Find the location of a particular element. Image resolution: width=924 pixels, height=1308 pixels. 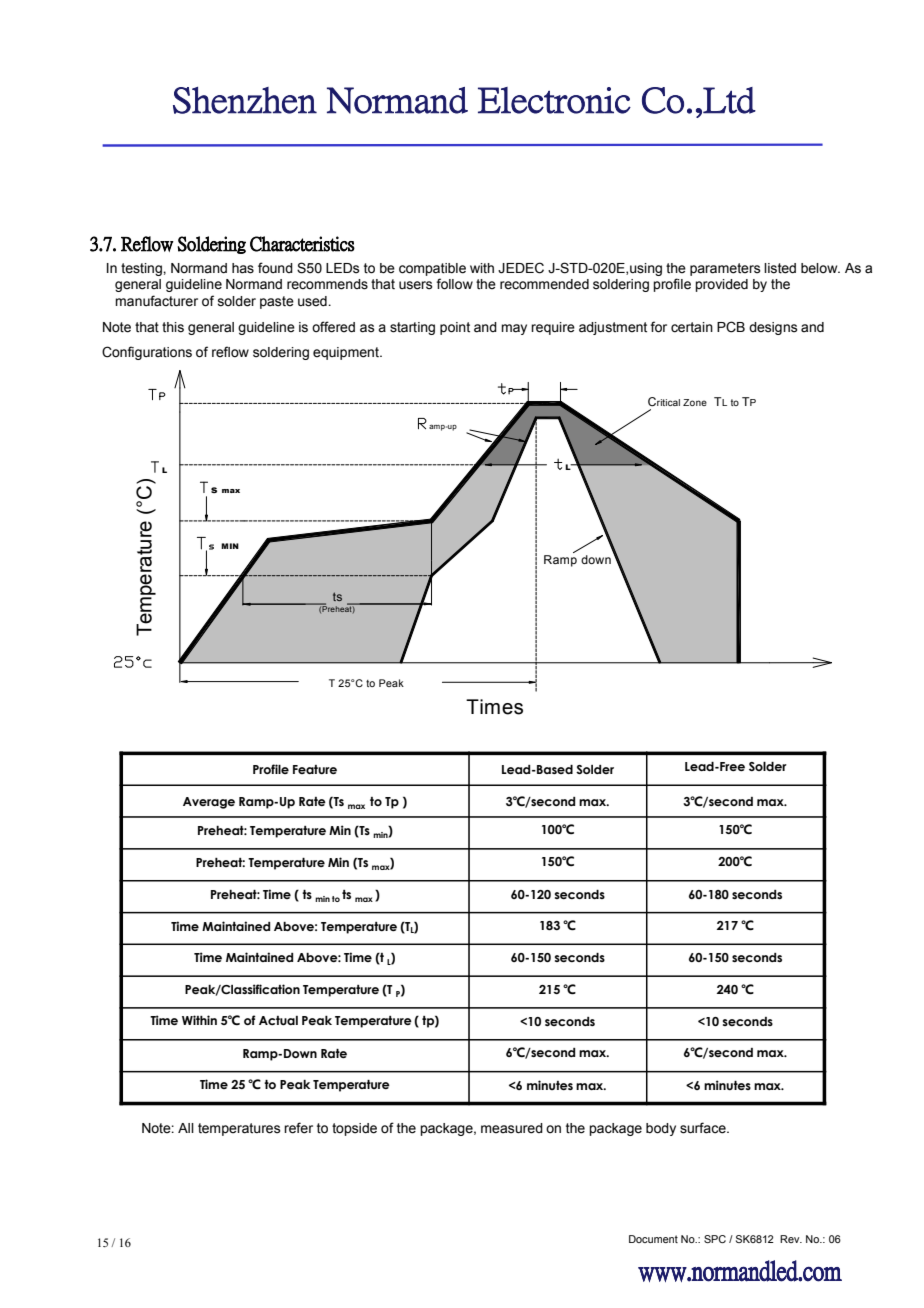

parameters is located at coordinates (725, 269).
